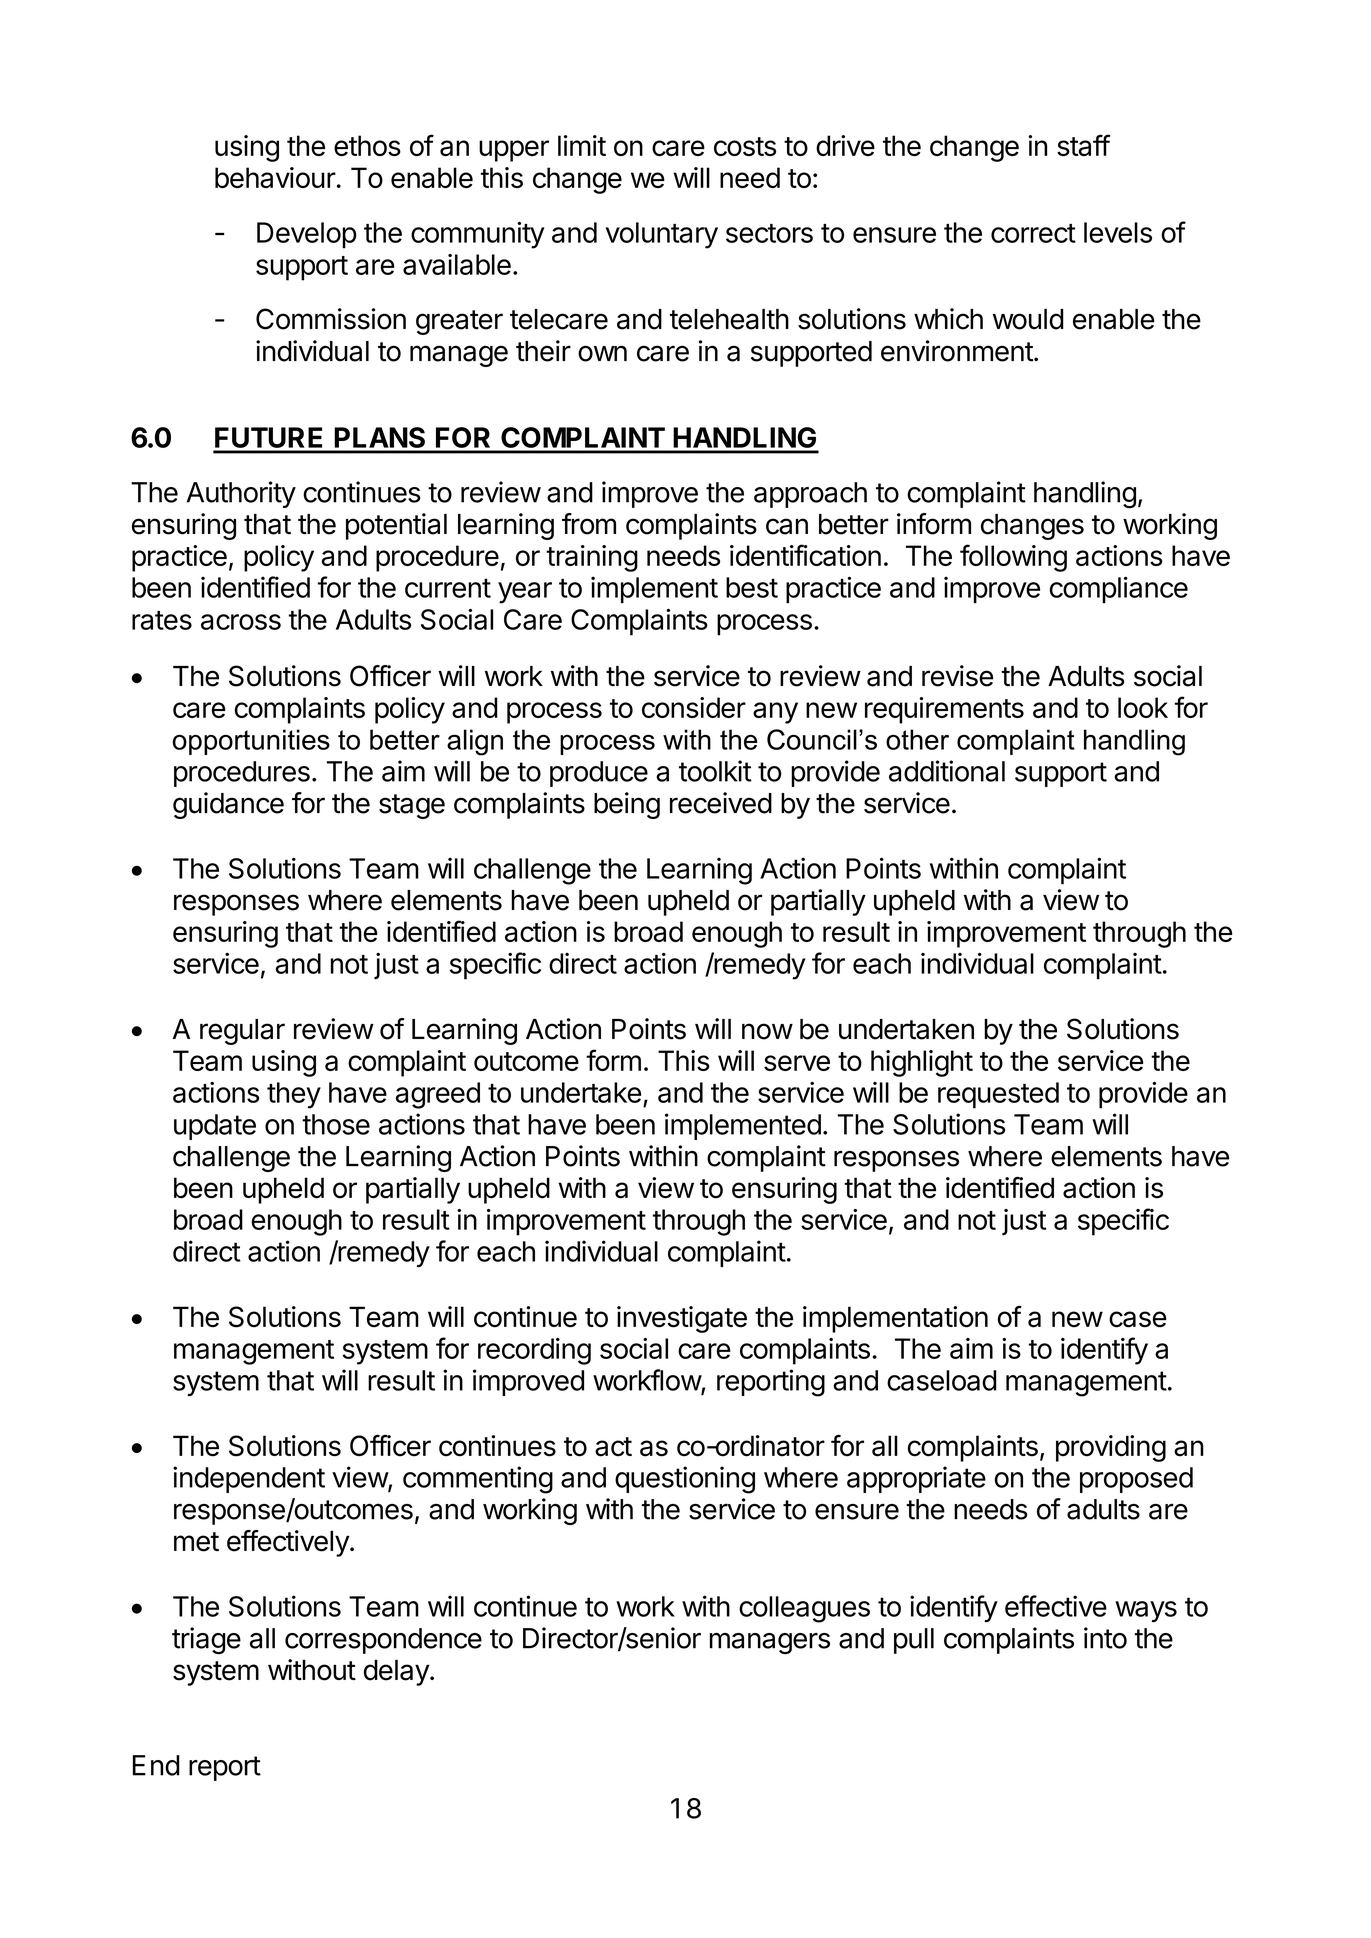 The height and width of the screenshot is (1938, 1371). What do you see at coordinates (804, 1609) in the screenshot?
I see `colleagues` at bounding box center [804, 1609].
